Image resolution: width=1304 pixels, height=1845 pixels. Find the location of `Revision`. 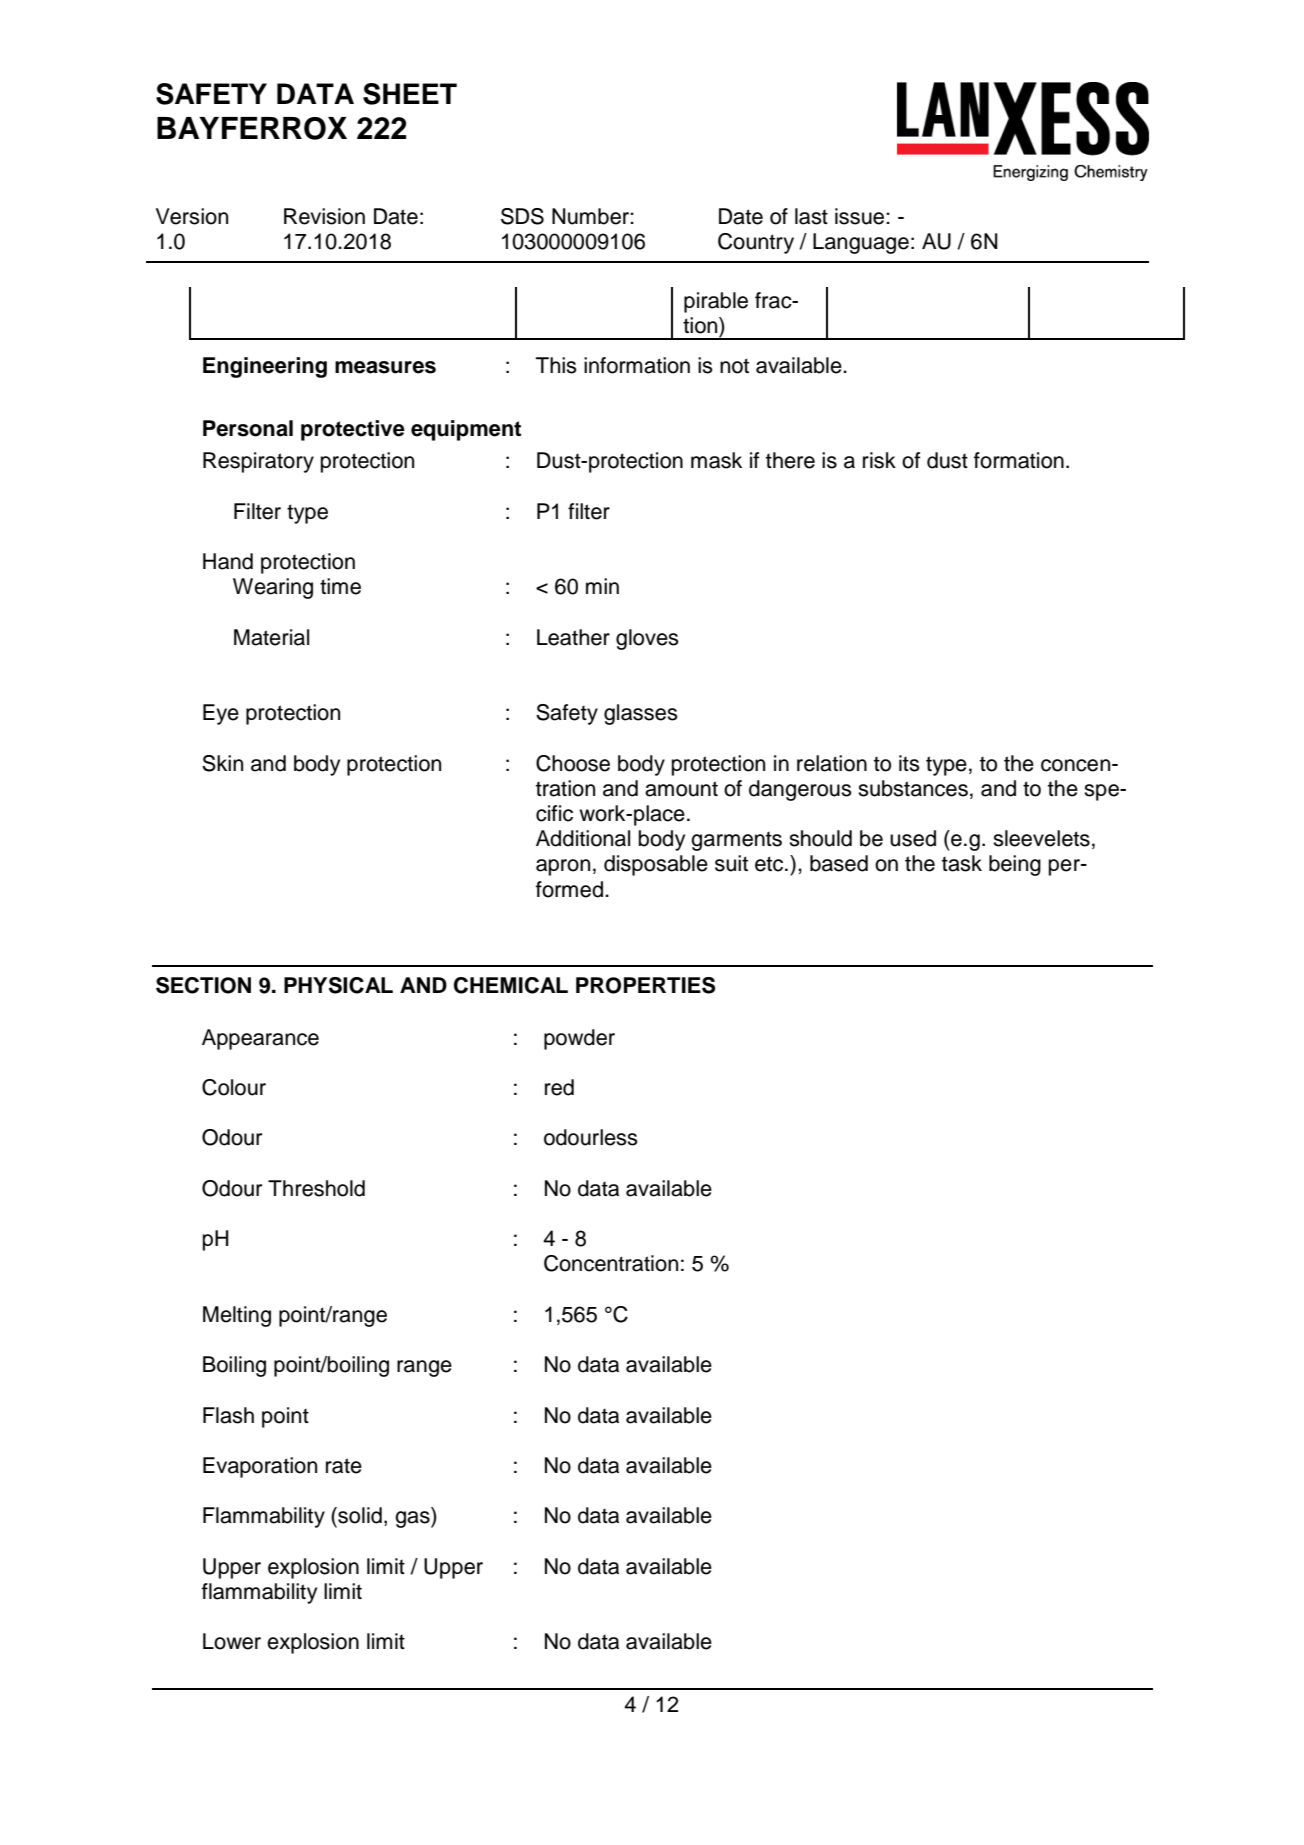

Revision is located at coordinates (324, 216).
